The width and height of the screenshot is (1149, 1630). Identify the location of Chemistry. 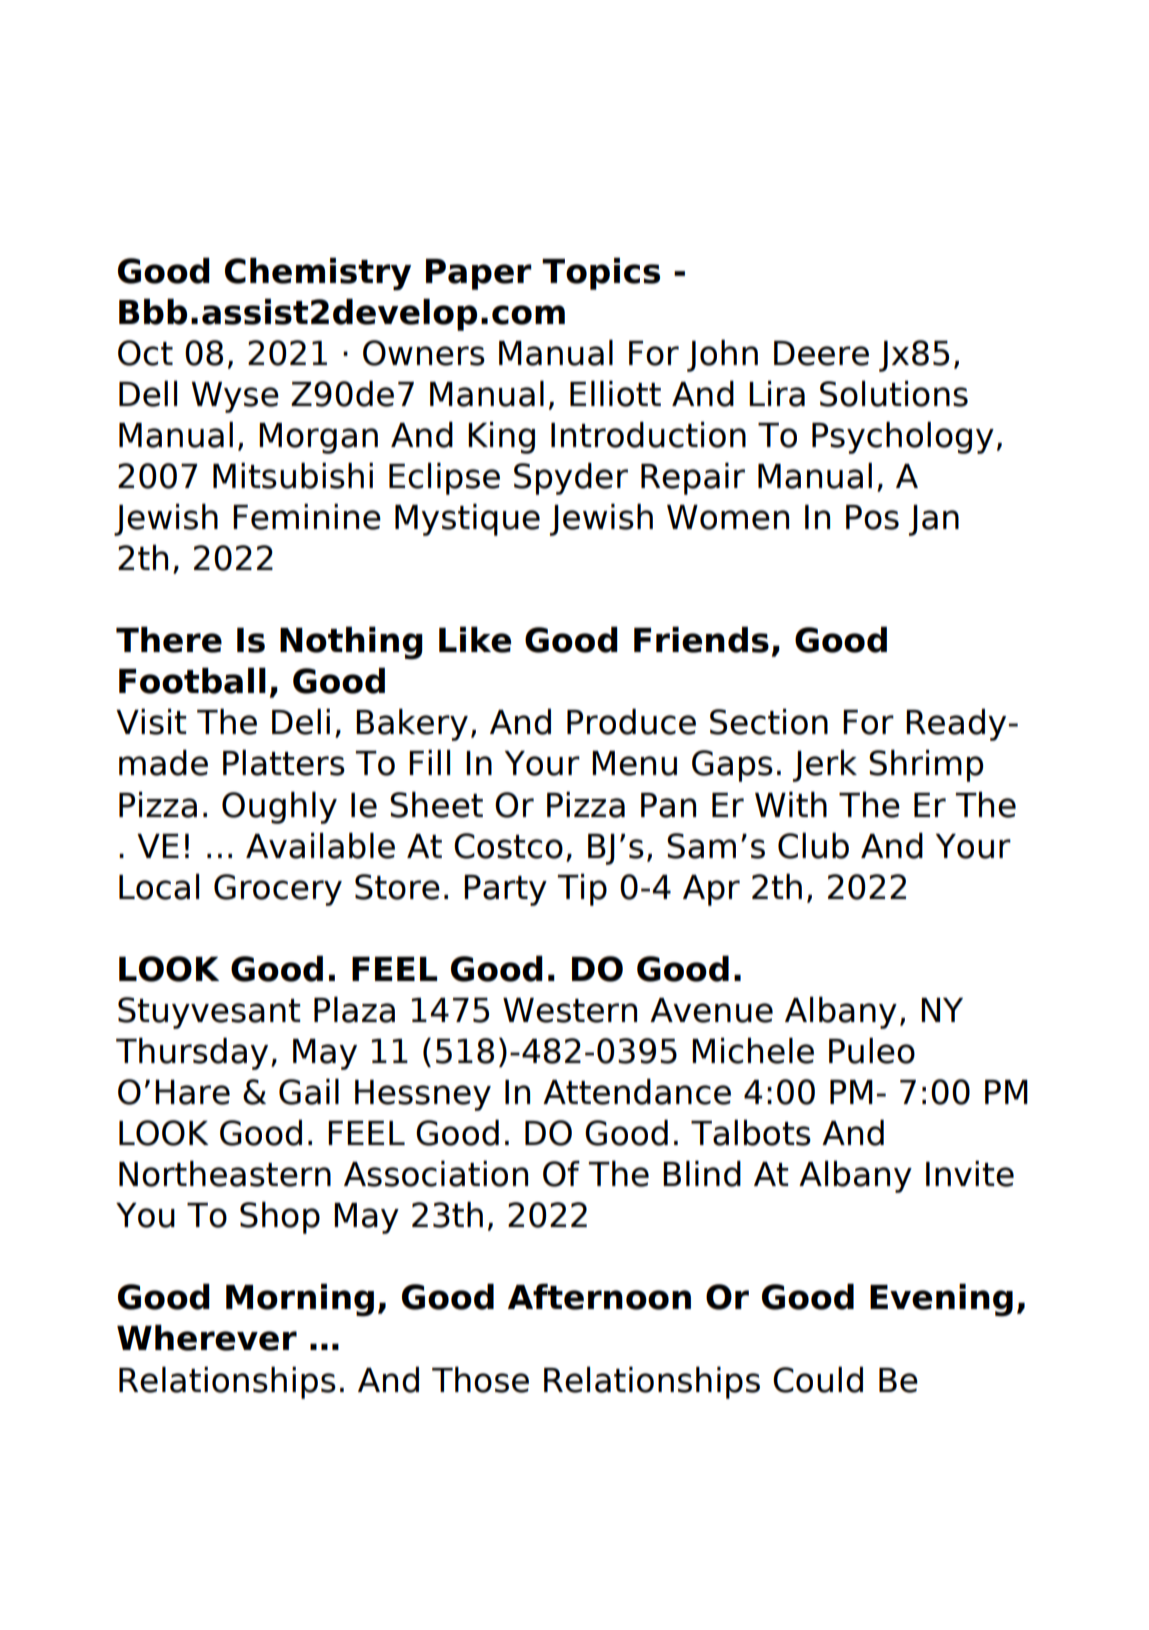
(318, 274).
